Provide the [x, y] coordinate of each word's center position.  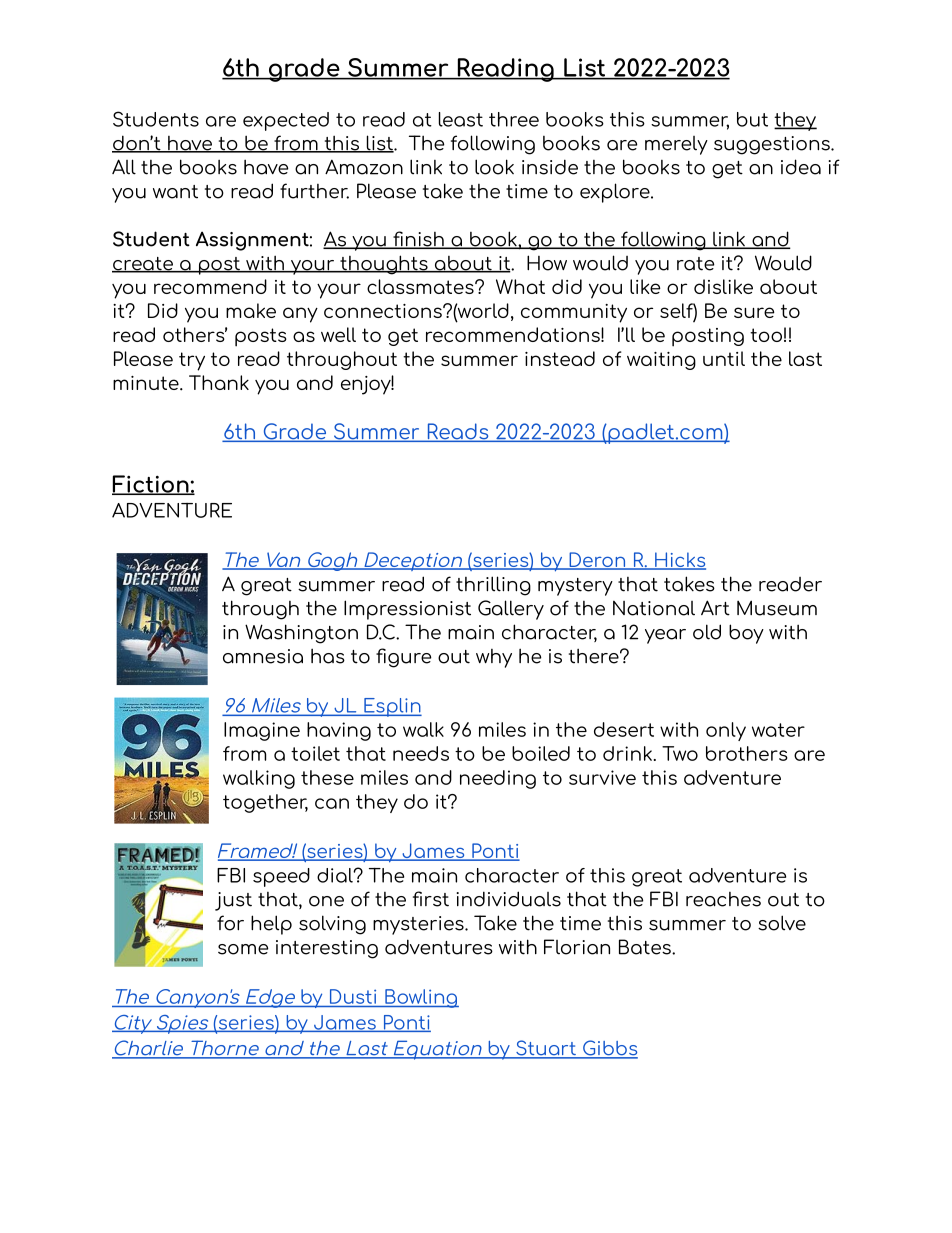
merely [676, 145]
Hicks [679, 561]
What [520, 286]
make [251, 310]
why [494, 658]
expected [286, 121]
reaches [723, 899]
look [494, 167]
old [707, 632]
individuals [509, 899]
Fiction [151, 485]
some [243, 949]
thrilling [493, 586]
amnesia [263, 656]
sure [754, 312]
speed [281, 877]
